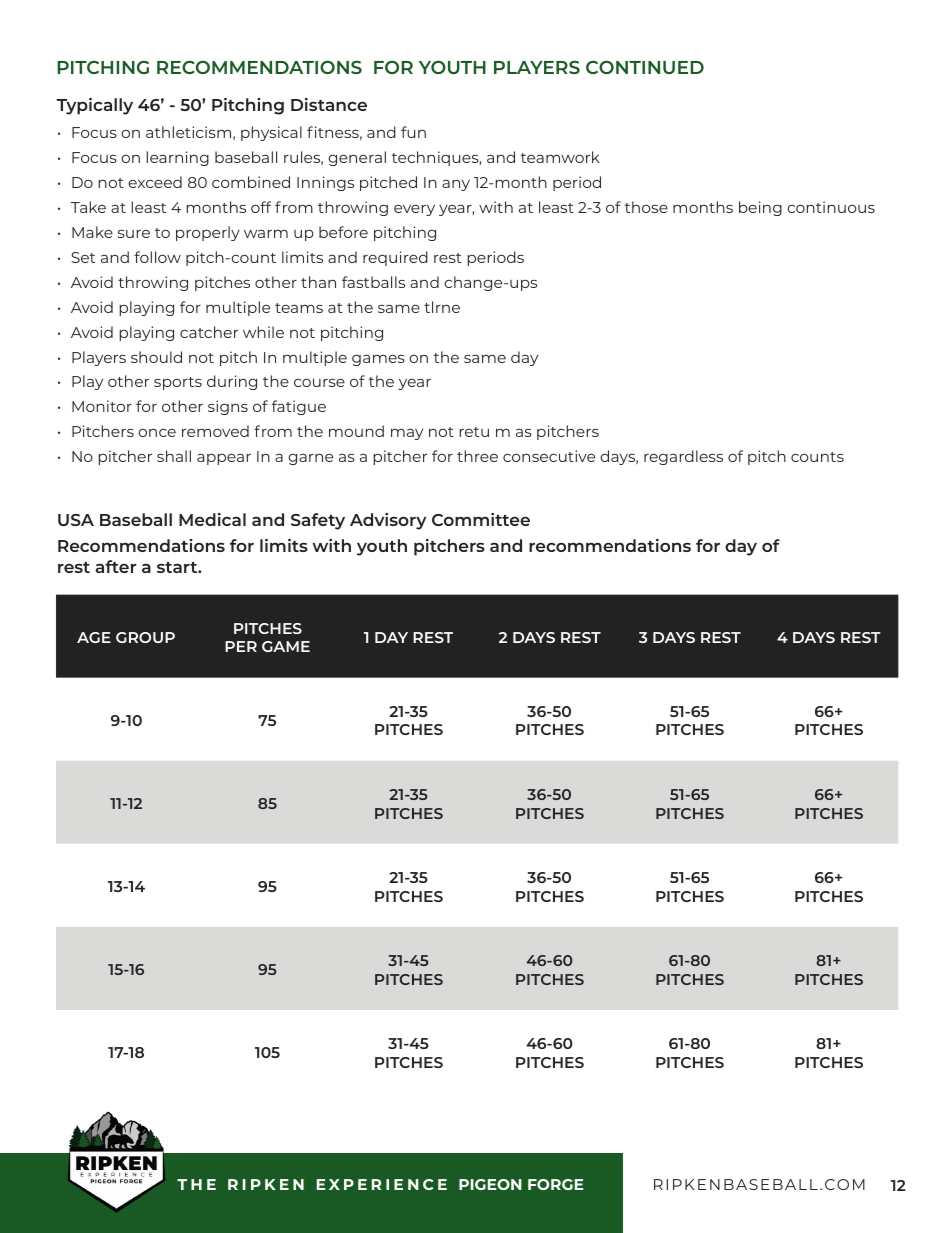 This page has height=1233, width=952. I want to click on FORGE, so click(555, 1184).
